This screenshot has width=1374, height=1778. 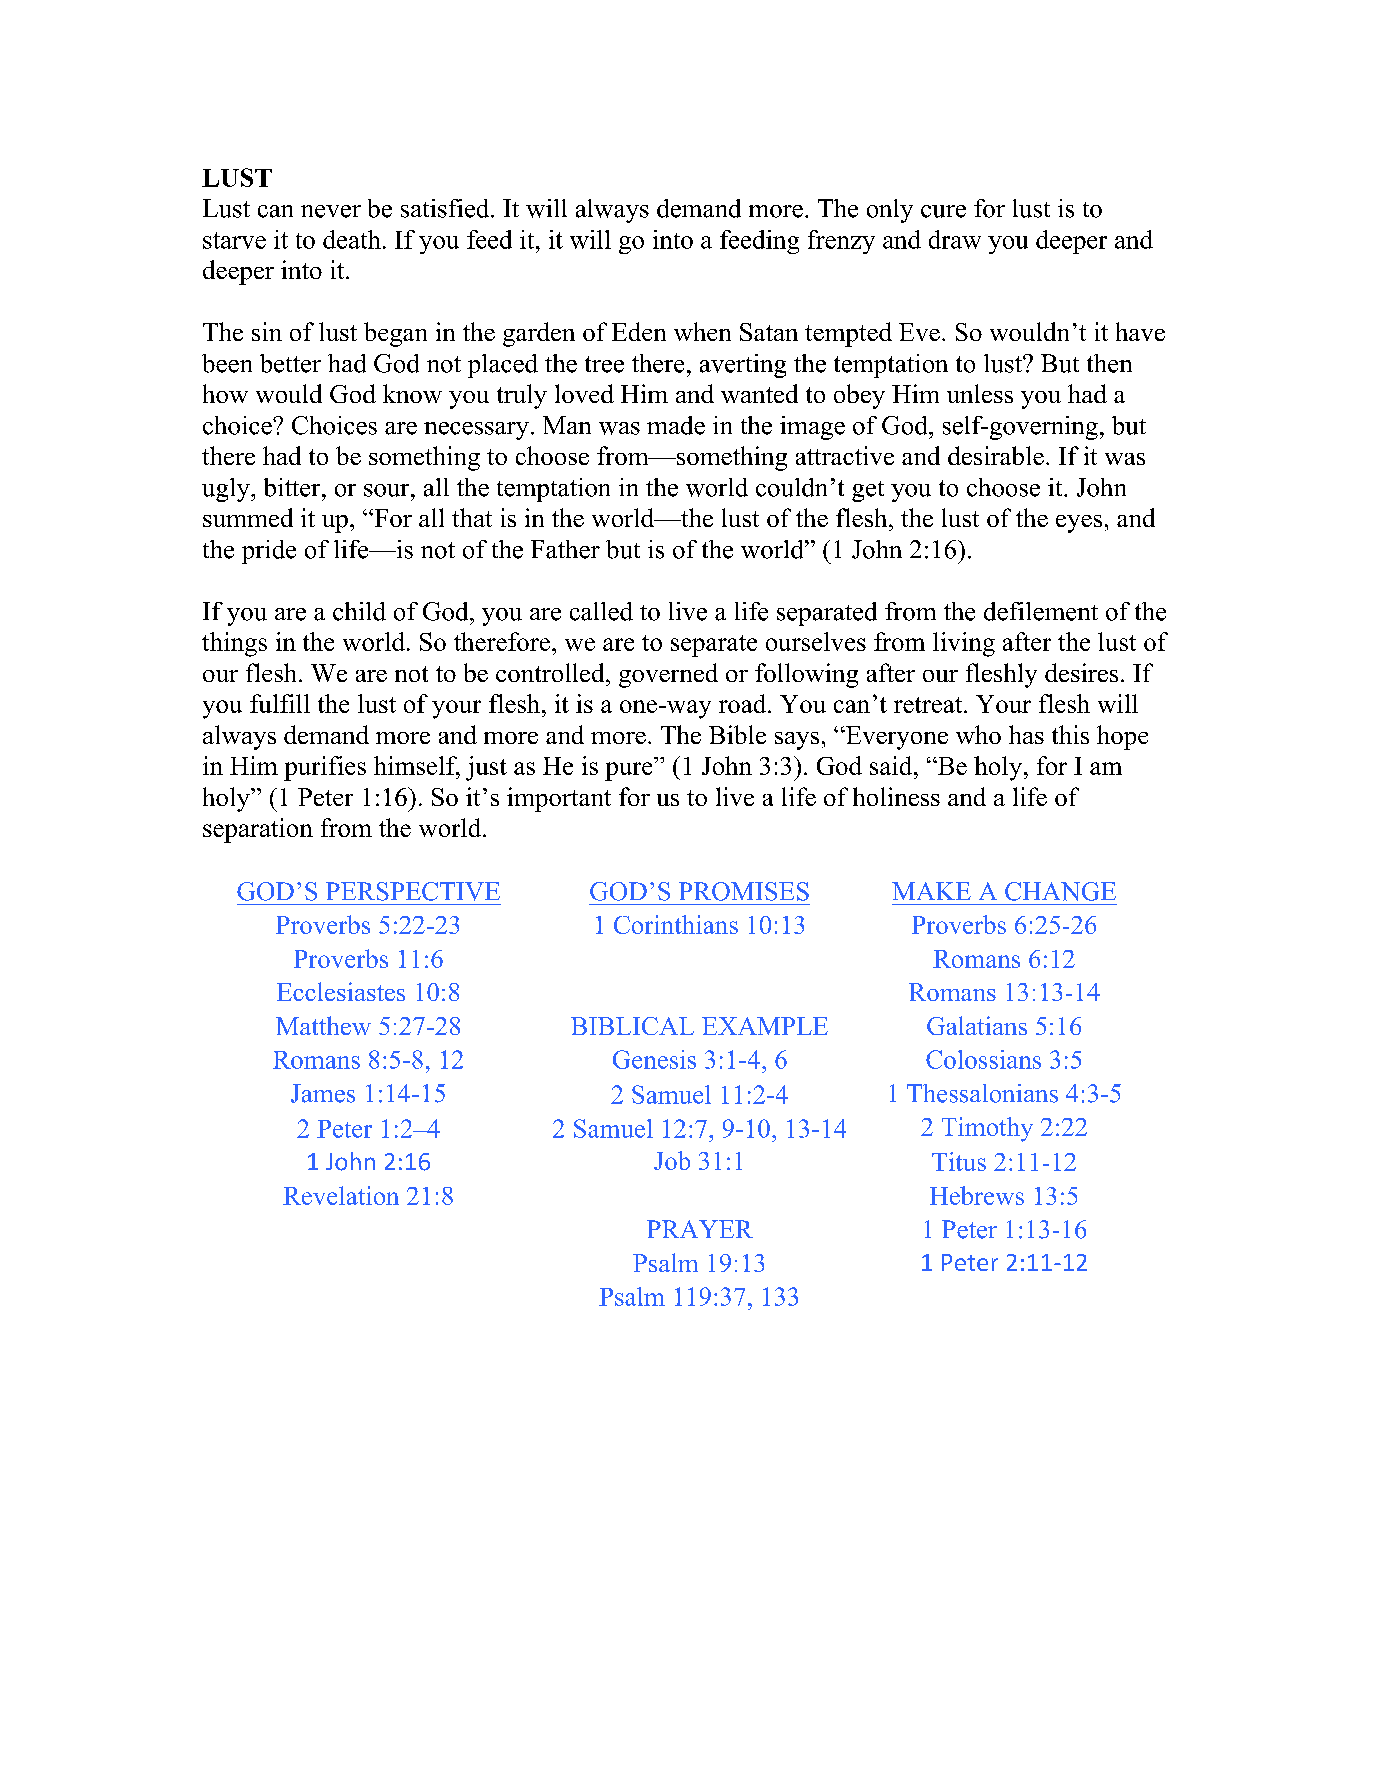 What do you see at coordinates (280, 703) in the screenshot?
I see `fulfill` at bounding box center [280, 703].
